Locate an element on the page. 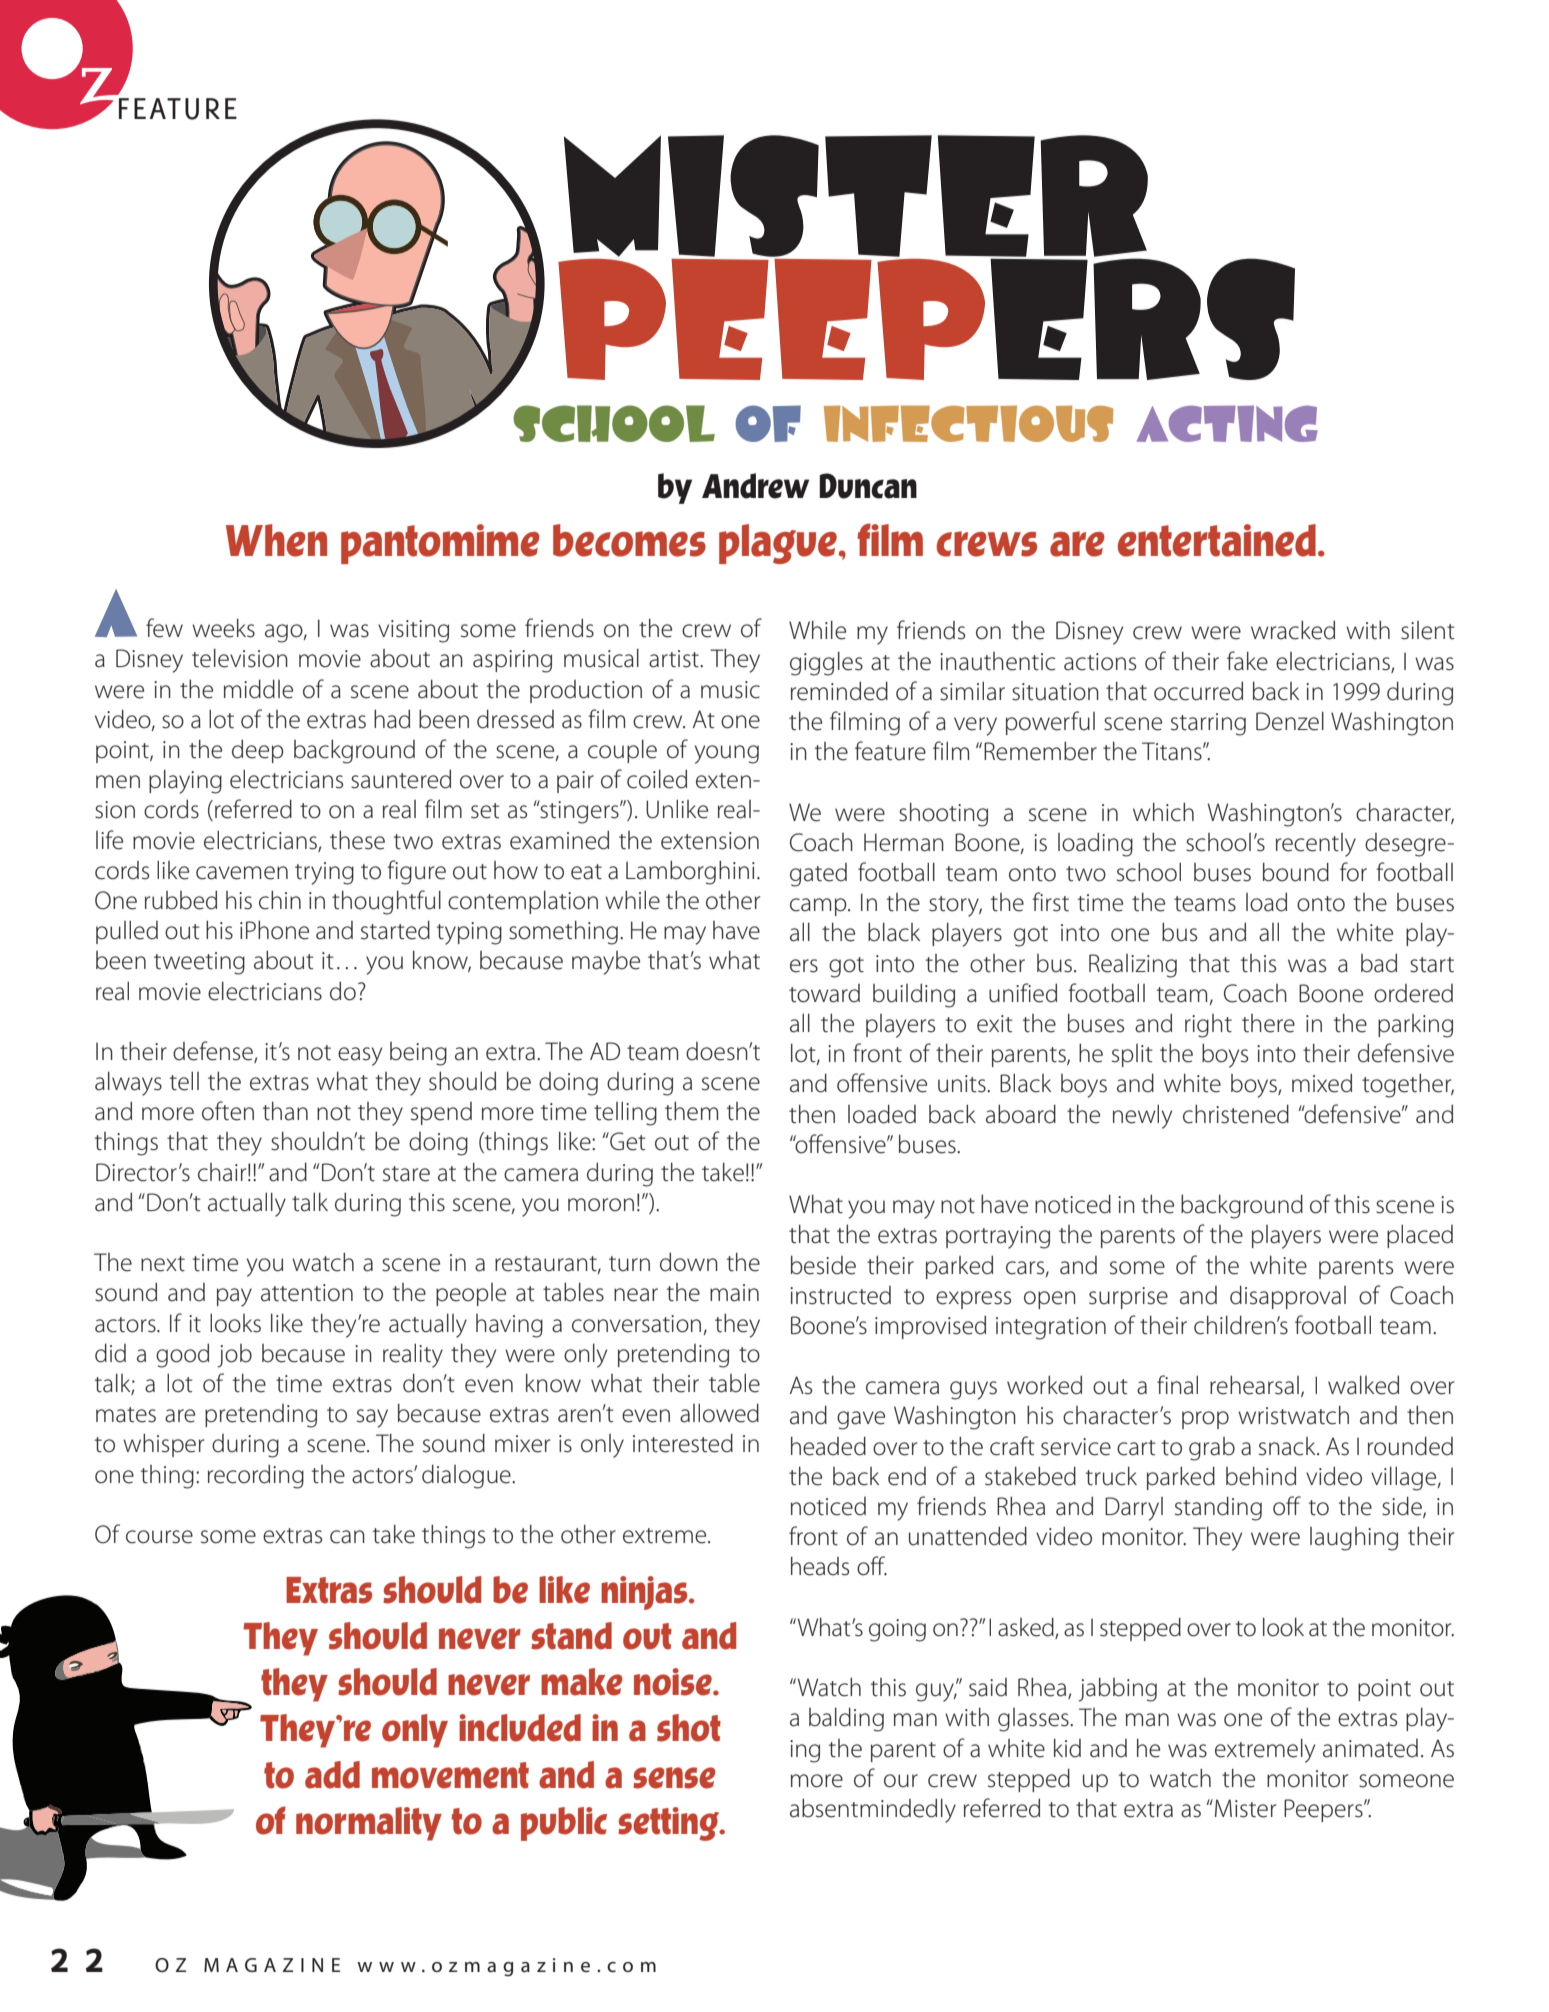 The width and height of the document is (1549, 2012). Andrew is located at coordinates (755, 486).
